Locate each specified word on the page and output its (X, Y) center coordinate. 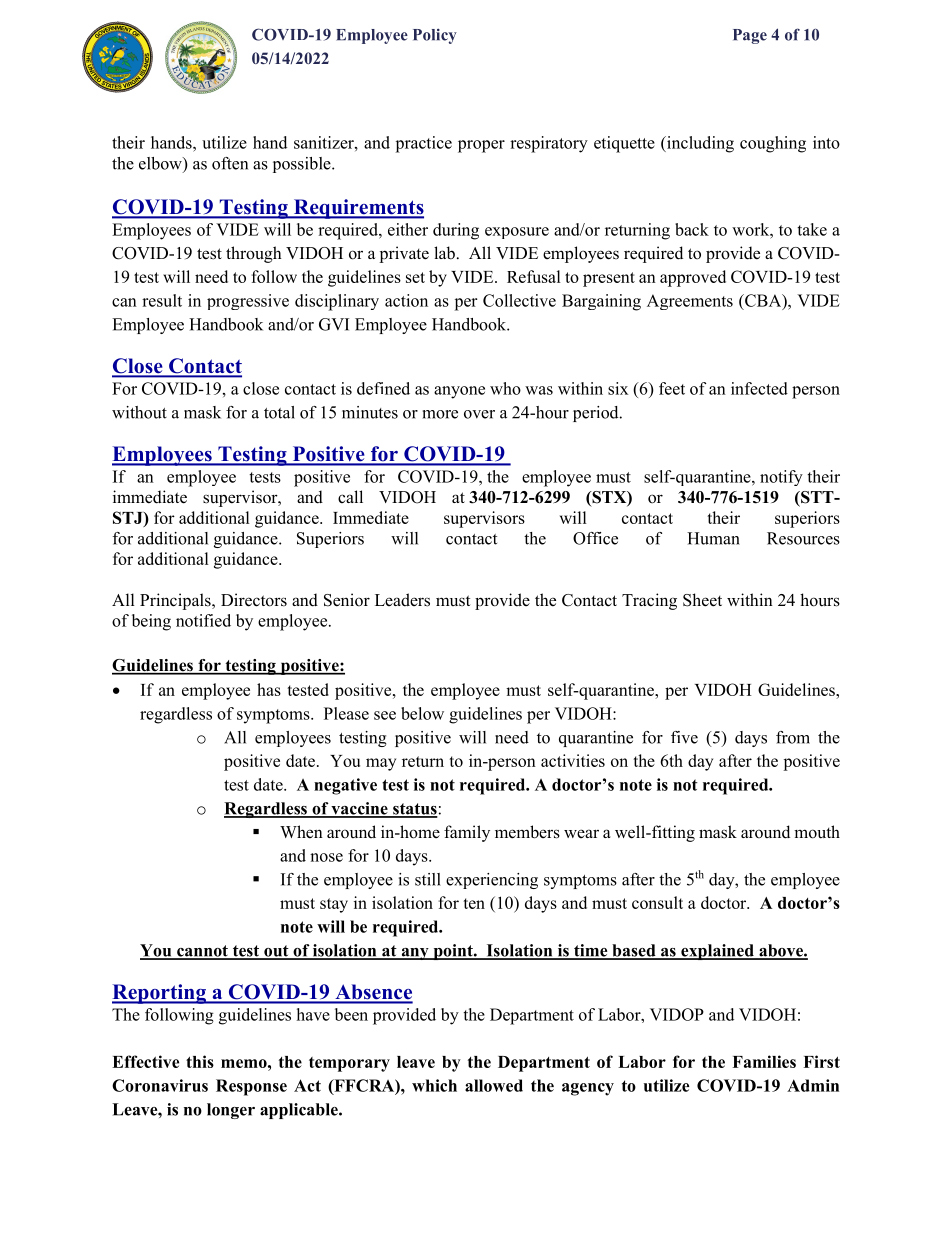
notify (781, 478)
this (200, 1061)
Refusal (534, 276)
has (269, 689)
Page (750, 36)
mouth (817, 832)
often (230, 163)
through (254, 254)
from (793, 737)
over (479, 414)
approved (693, 278)
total (279, 412)
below (422, 713)
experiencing (492, 881)
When (301, 832)
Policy (435, 36)
